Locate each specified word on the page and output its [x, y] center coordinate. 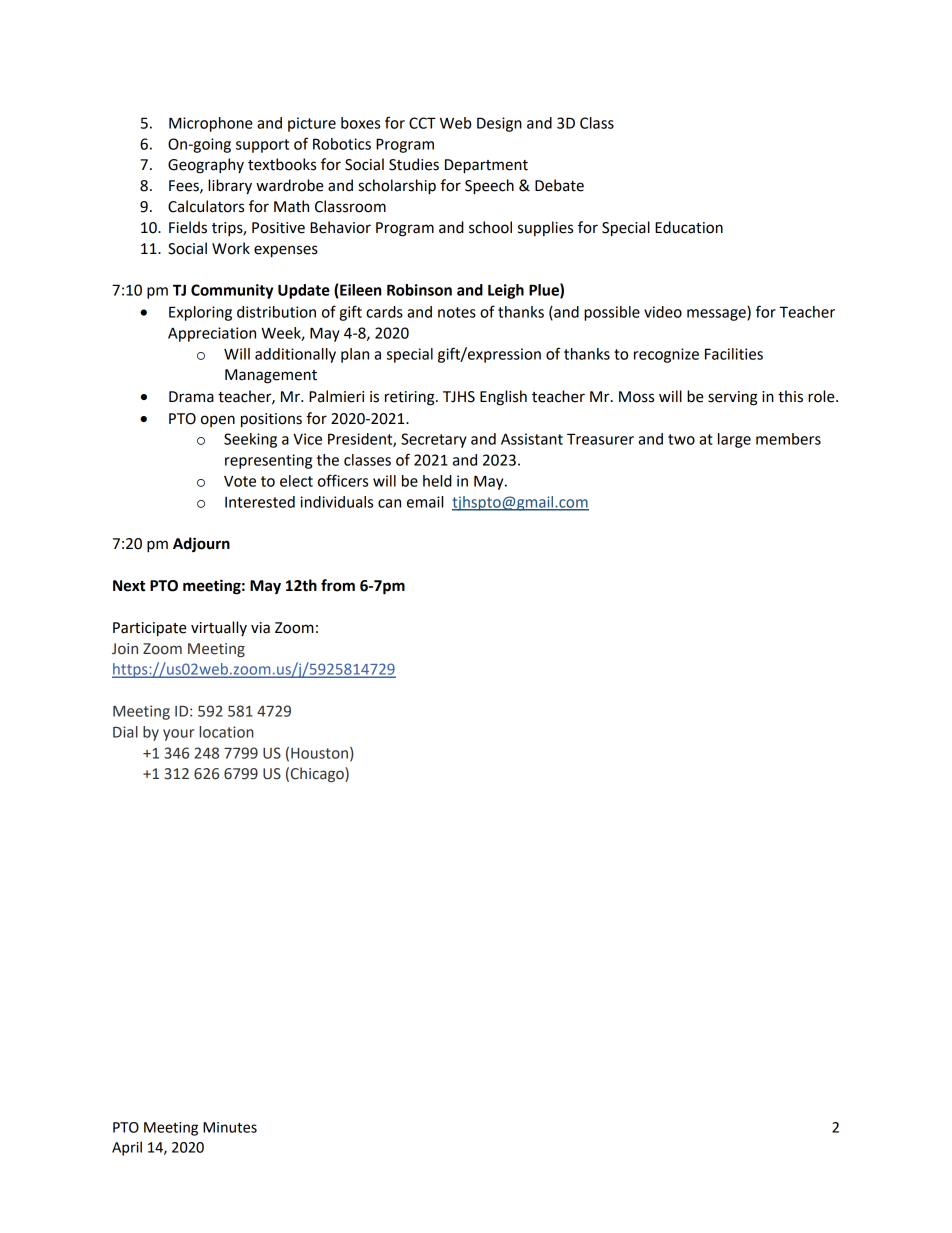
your [178, 735]
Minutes [230, 1127]
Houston [319, 753]
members [788, 439]
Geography [206, 166]
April [127, 1148]
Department [486, 166]
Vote [240, 481]
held [437, 481]
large [734, 440]
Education [689, 227]
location [226, 732]
